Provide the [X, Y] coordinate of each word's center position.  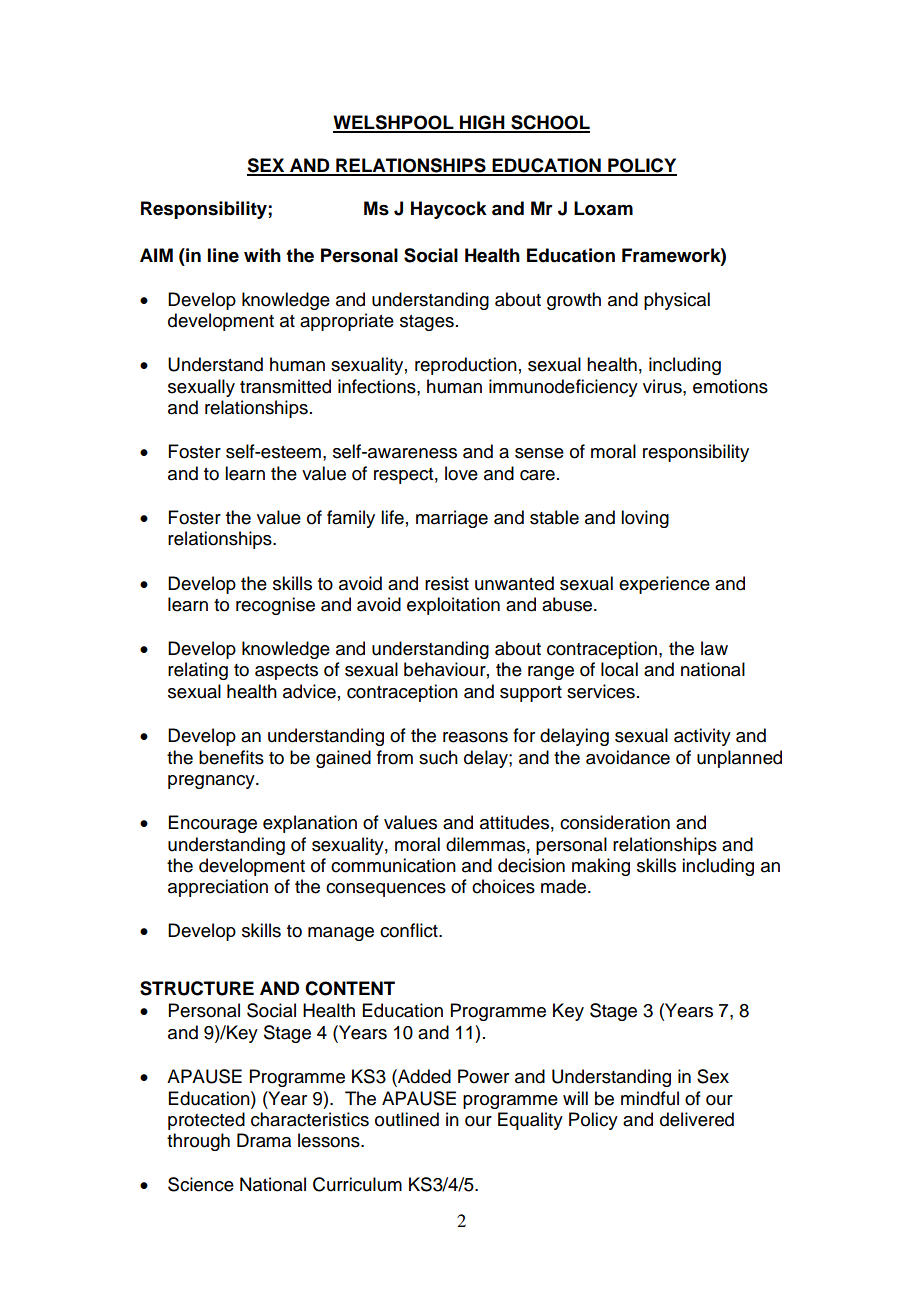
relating [198, 671]
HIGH [482, 123]
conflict [410, 930]
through [198, 1142]
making [601, 867]
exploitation [453, 606]
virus [663, 386]
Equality [530, 1121]
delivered [697, 1119]
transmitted [285, 386]
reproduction [466, 366]
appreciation [218, 888]
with [262, 255]
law [714, 648]
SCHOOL [549, 123]
